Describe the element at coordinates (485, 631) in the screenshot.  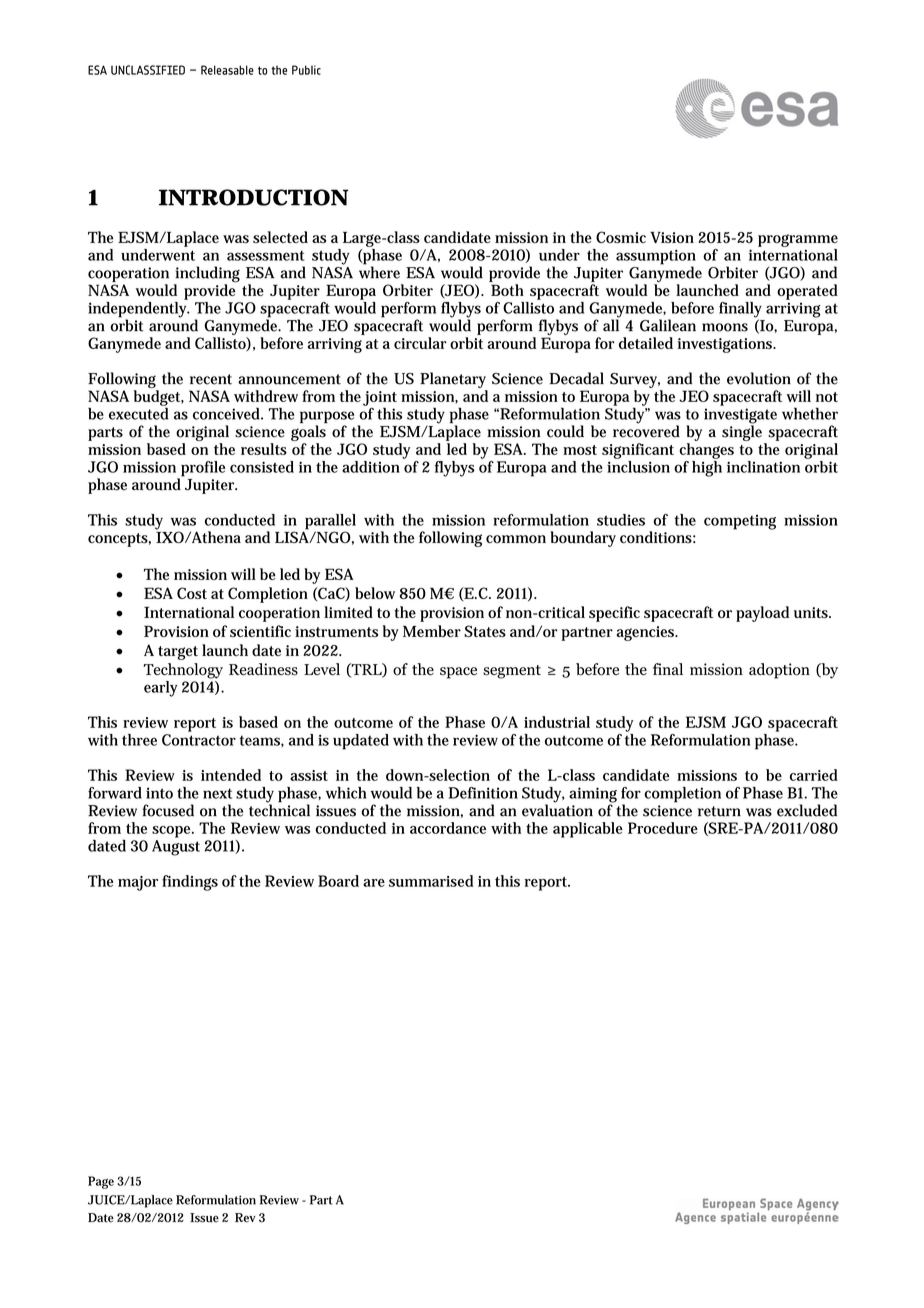
I see `States` at that location.
